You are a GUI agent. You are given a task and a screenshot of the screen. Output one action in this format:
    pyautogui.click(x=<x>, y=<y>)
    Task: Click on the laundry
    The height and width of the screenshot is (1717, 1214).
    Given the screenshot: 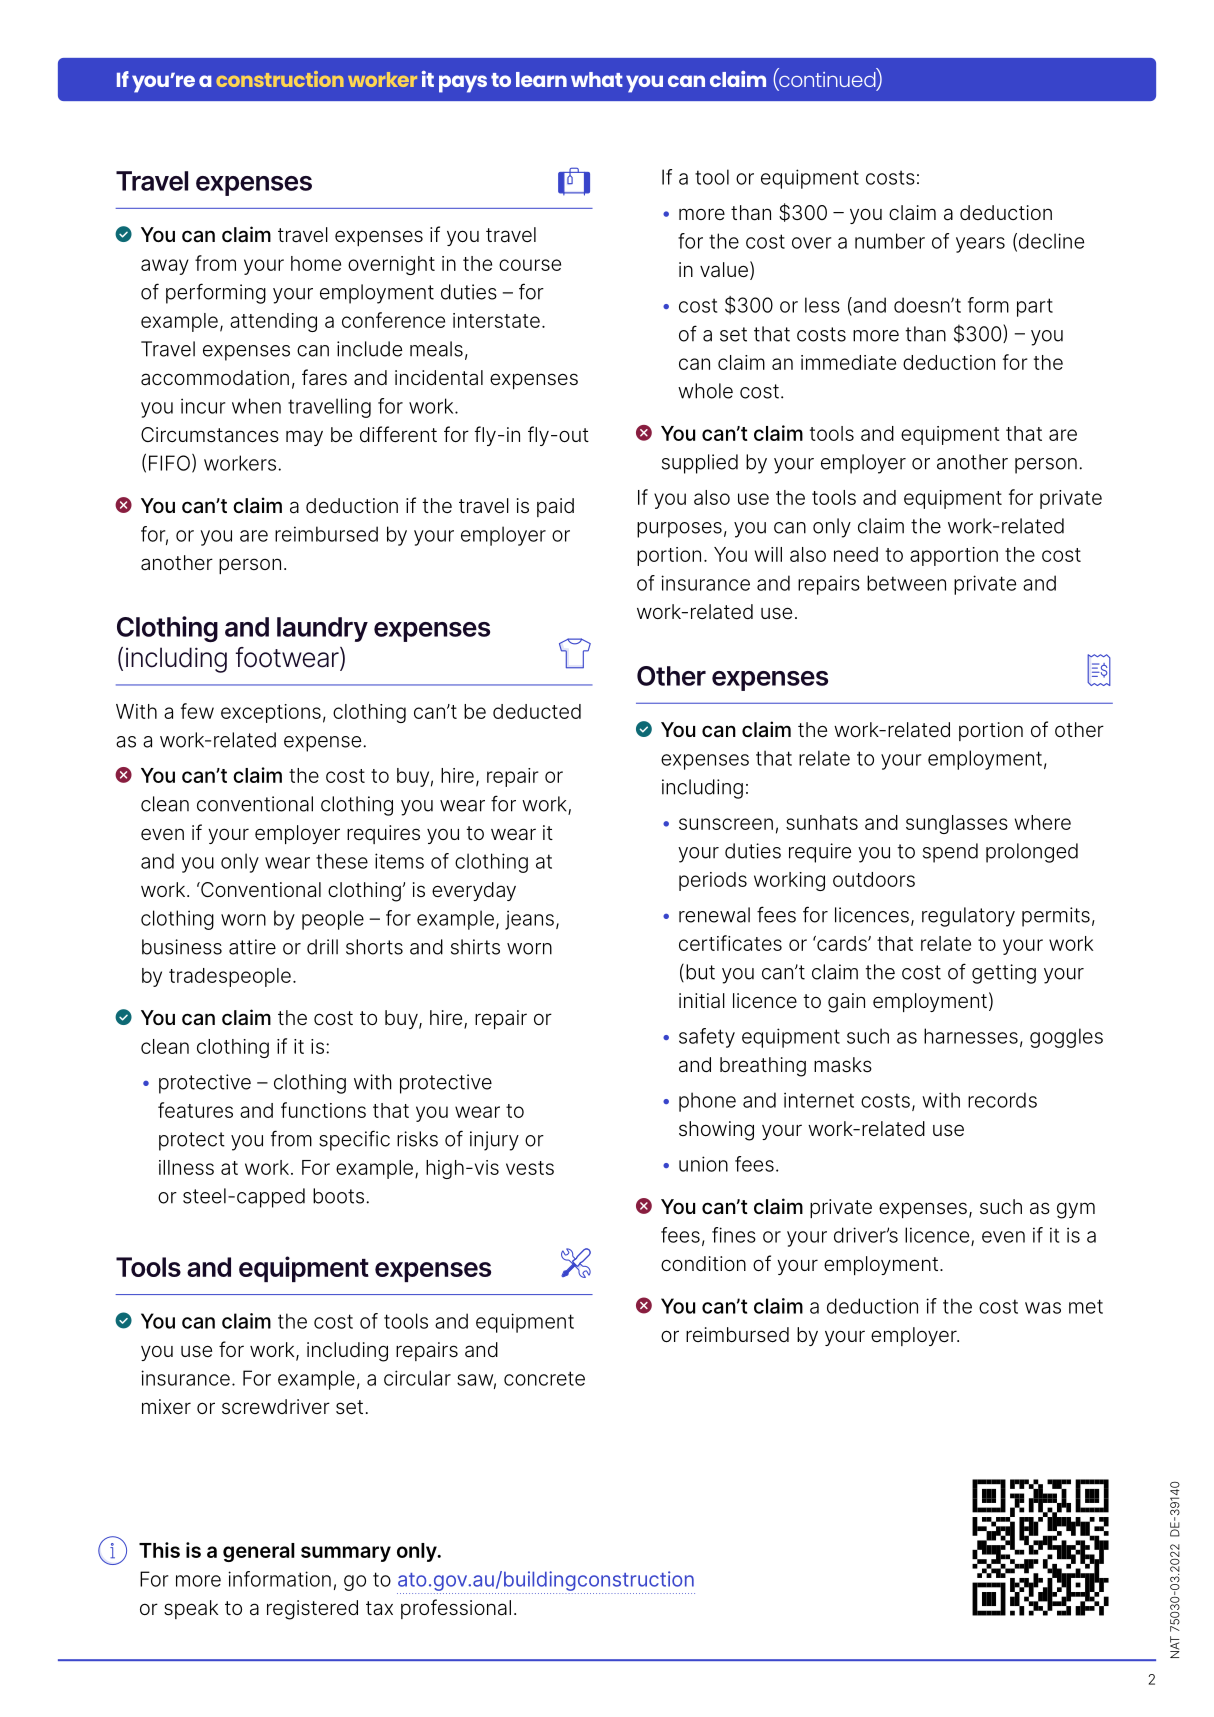 What is the action you would take?
    pyautogui.click(x=322, y=629)
